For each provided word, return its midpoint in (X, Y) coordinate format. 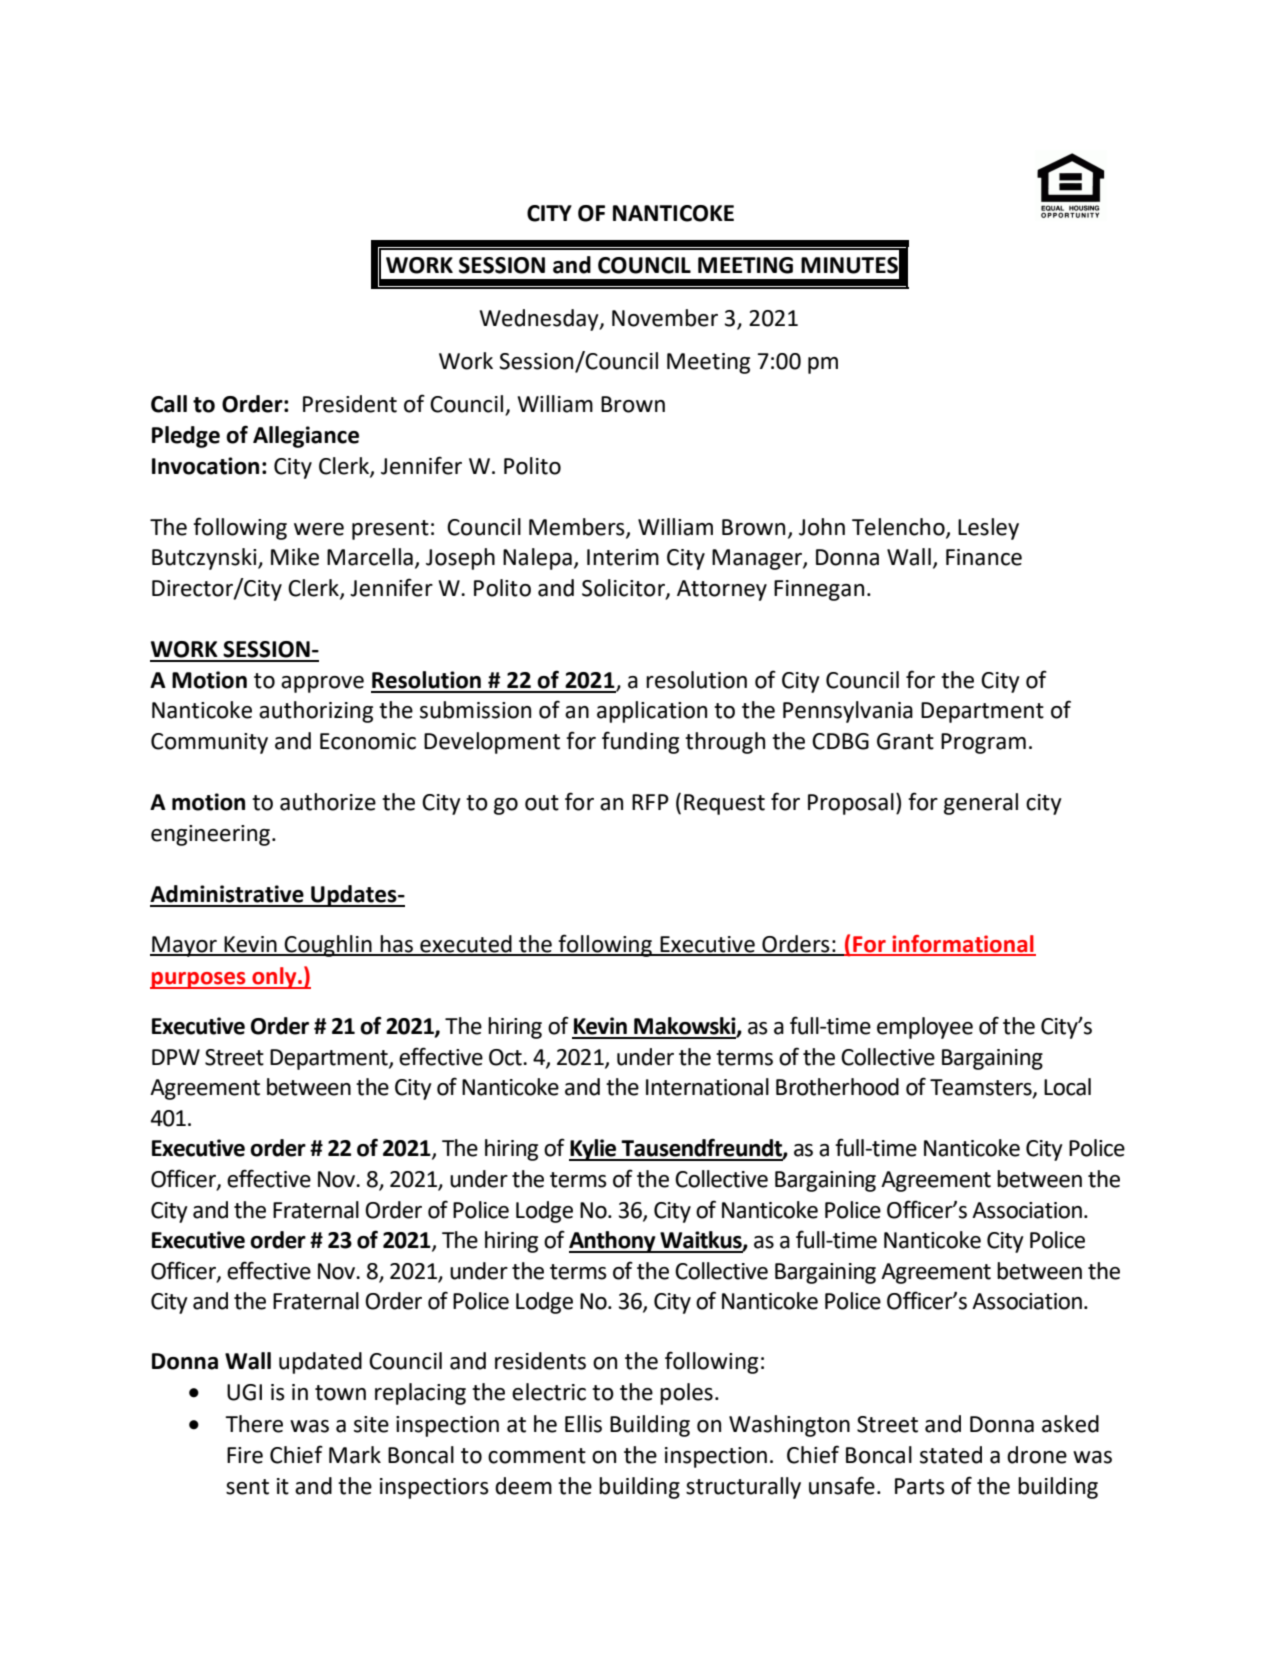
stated (951, 1455)
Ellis (583, 1424)
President (350, 404)
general (981, 804)
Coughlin (328, 946)
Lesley (988, 529)
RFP (650, 802)
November (665, 318)
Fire (245, 1455)
